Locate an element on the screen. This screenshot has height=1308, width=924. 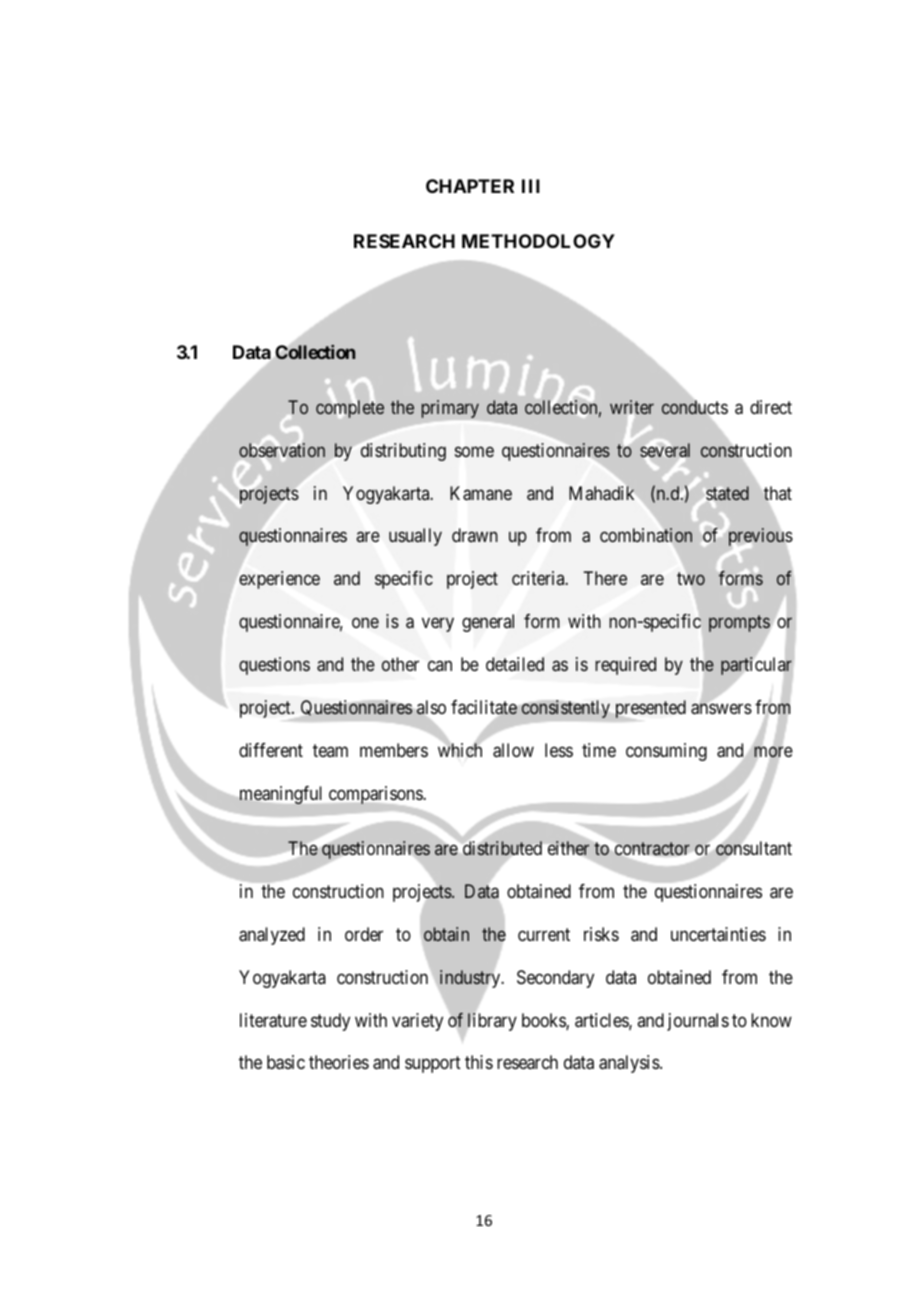
one is located at coordinates (365, 622).
